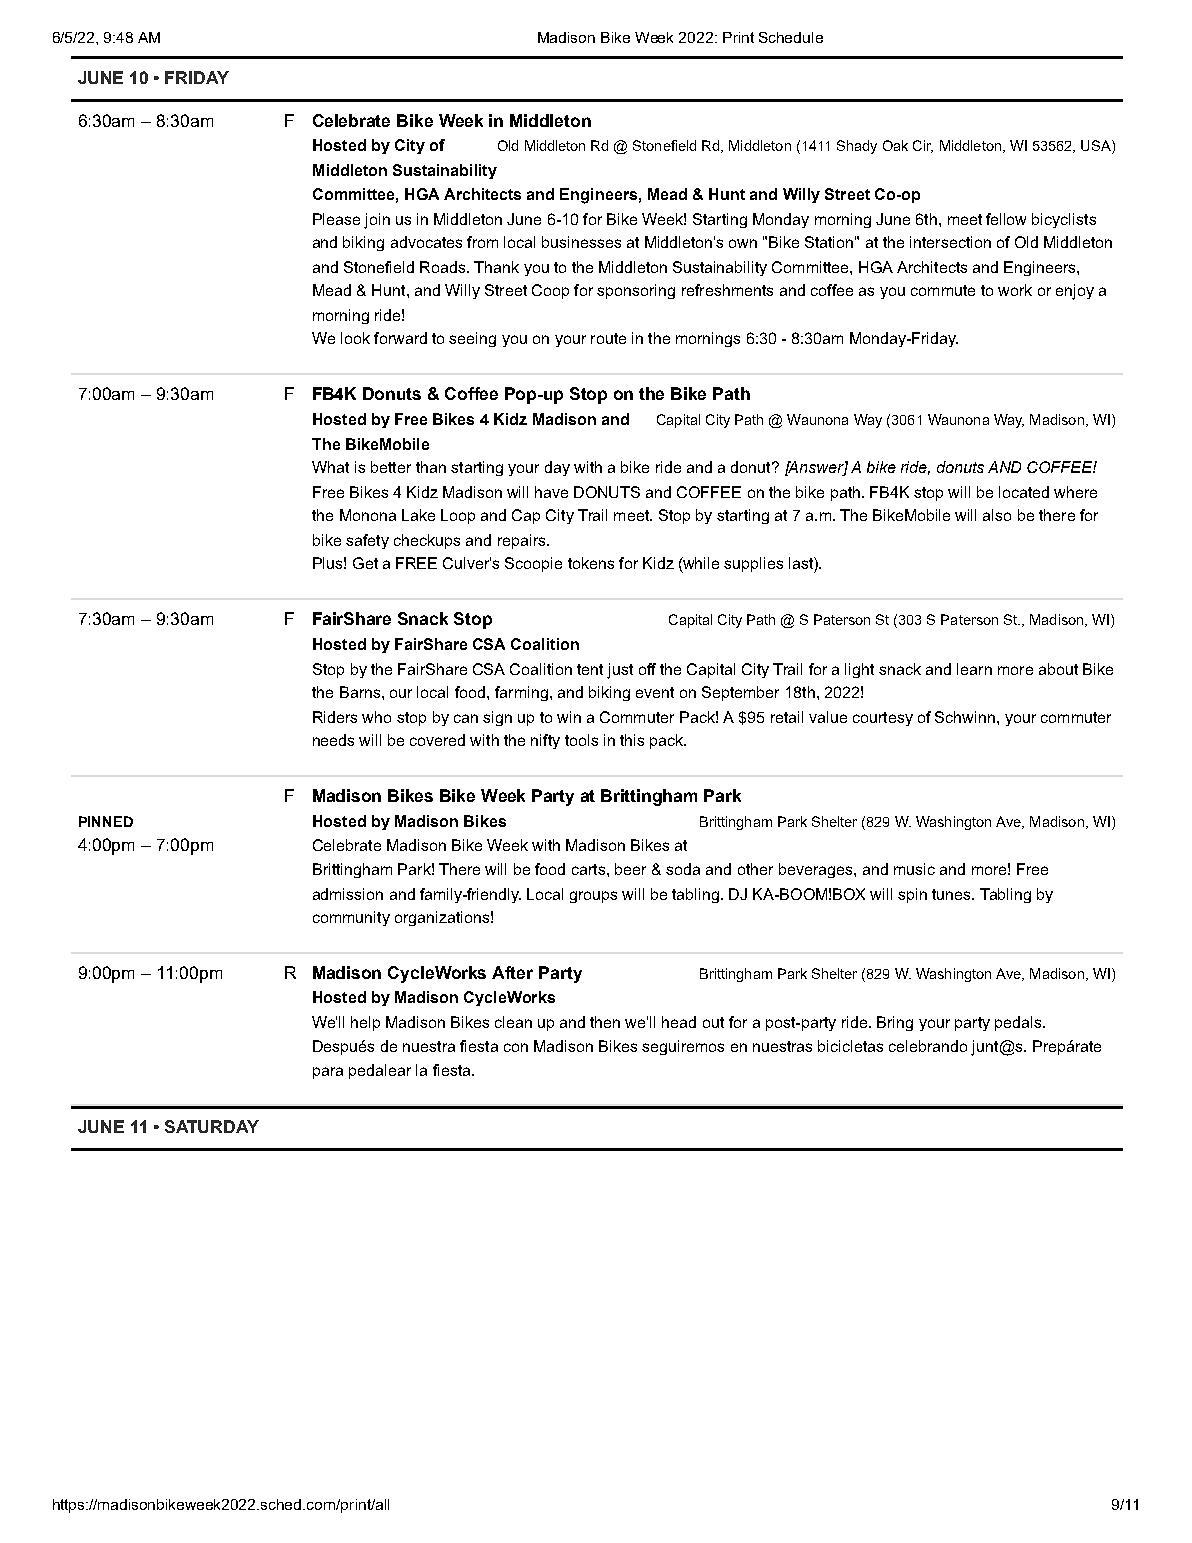  What do you see at coordinates (997, 515) in the image?
I see `also` at bounding box center [997, 515].
